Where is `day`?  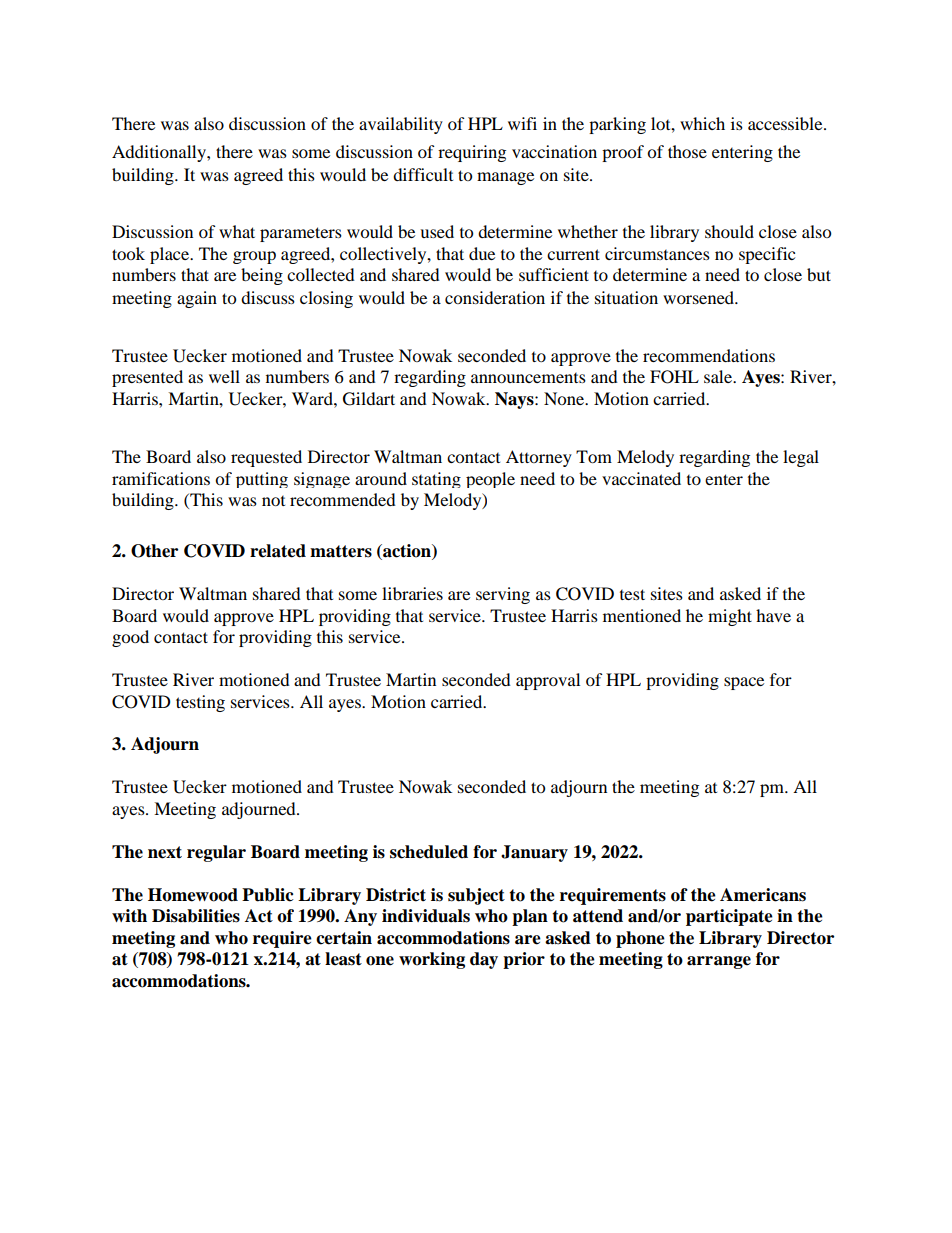
day is located at coordinates (484, 960).
